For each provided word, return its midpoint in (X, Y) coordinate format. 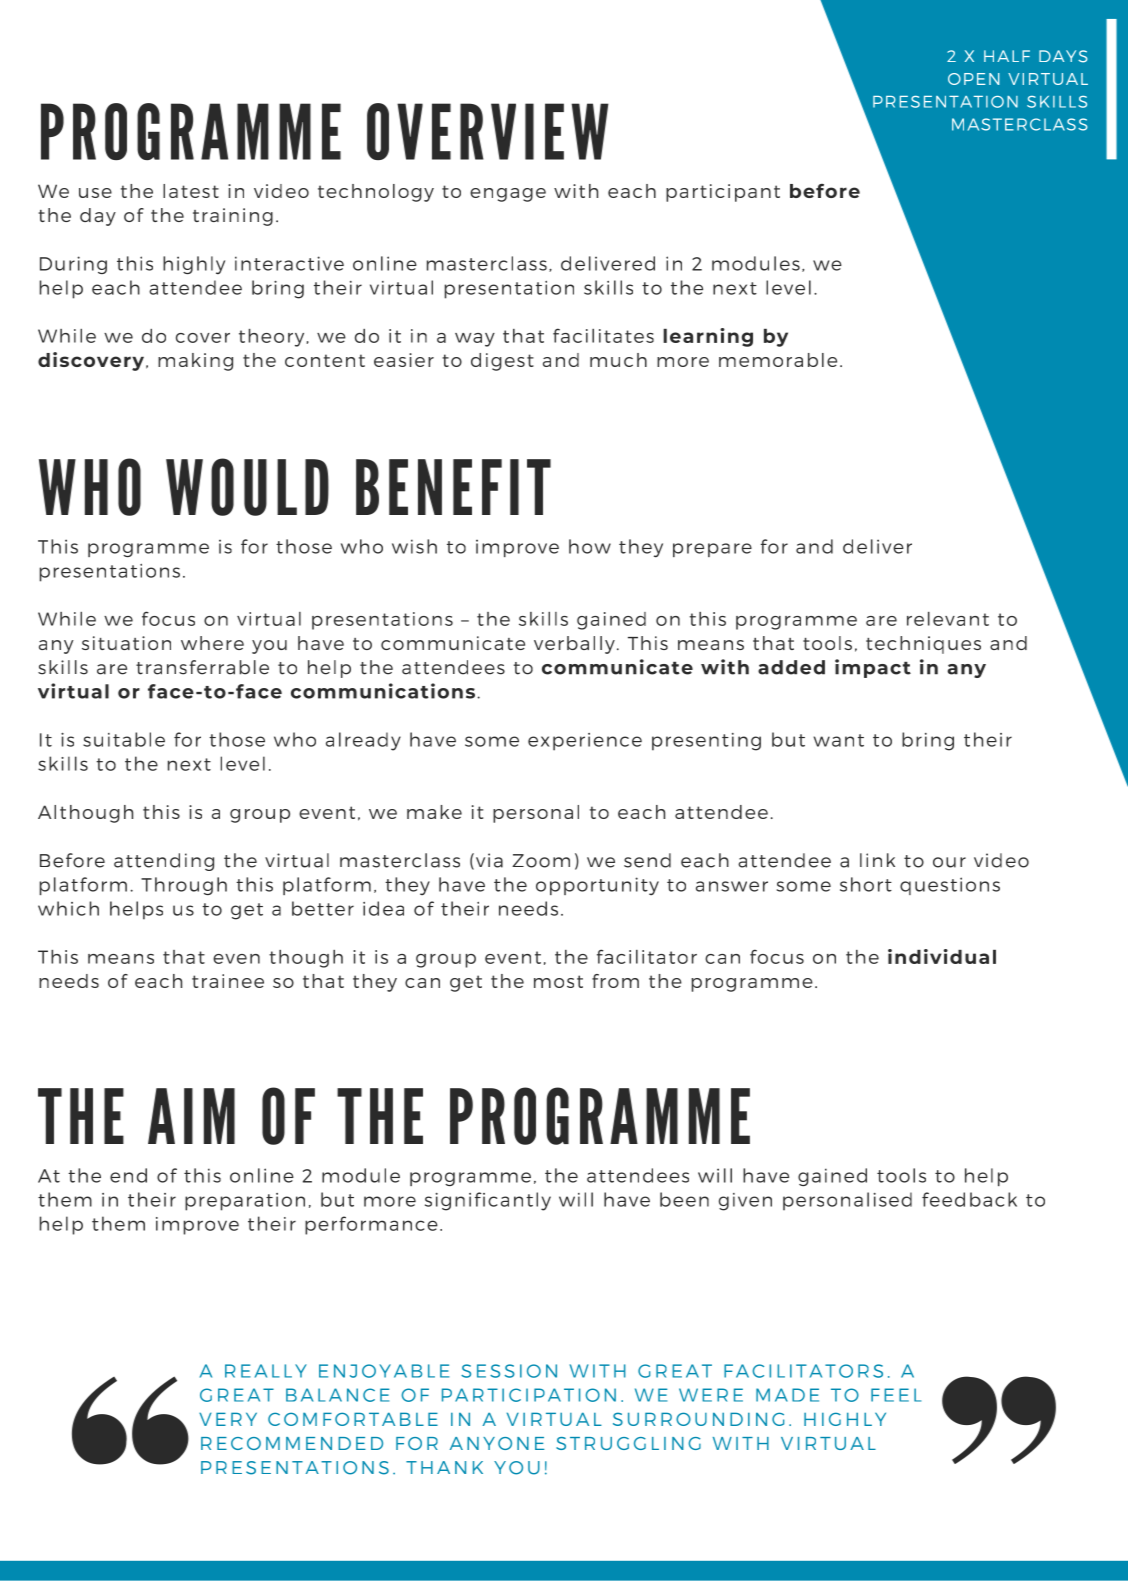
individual (942, 956)
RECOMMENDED (292, 1443)
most (558, 981)
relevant (948, 619)
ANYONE (497, 1443)
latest (191, 191)
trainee (228, 981)
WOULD (247, 487)
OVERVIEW (488, 131)
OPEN (974, 79)
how (590, 546)
